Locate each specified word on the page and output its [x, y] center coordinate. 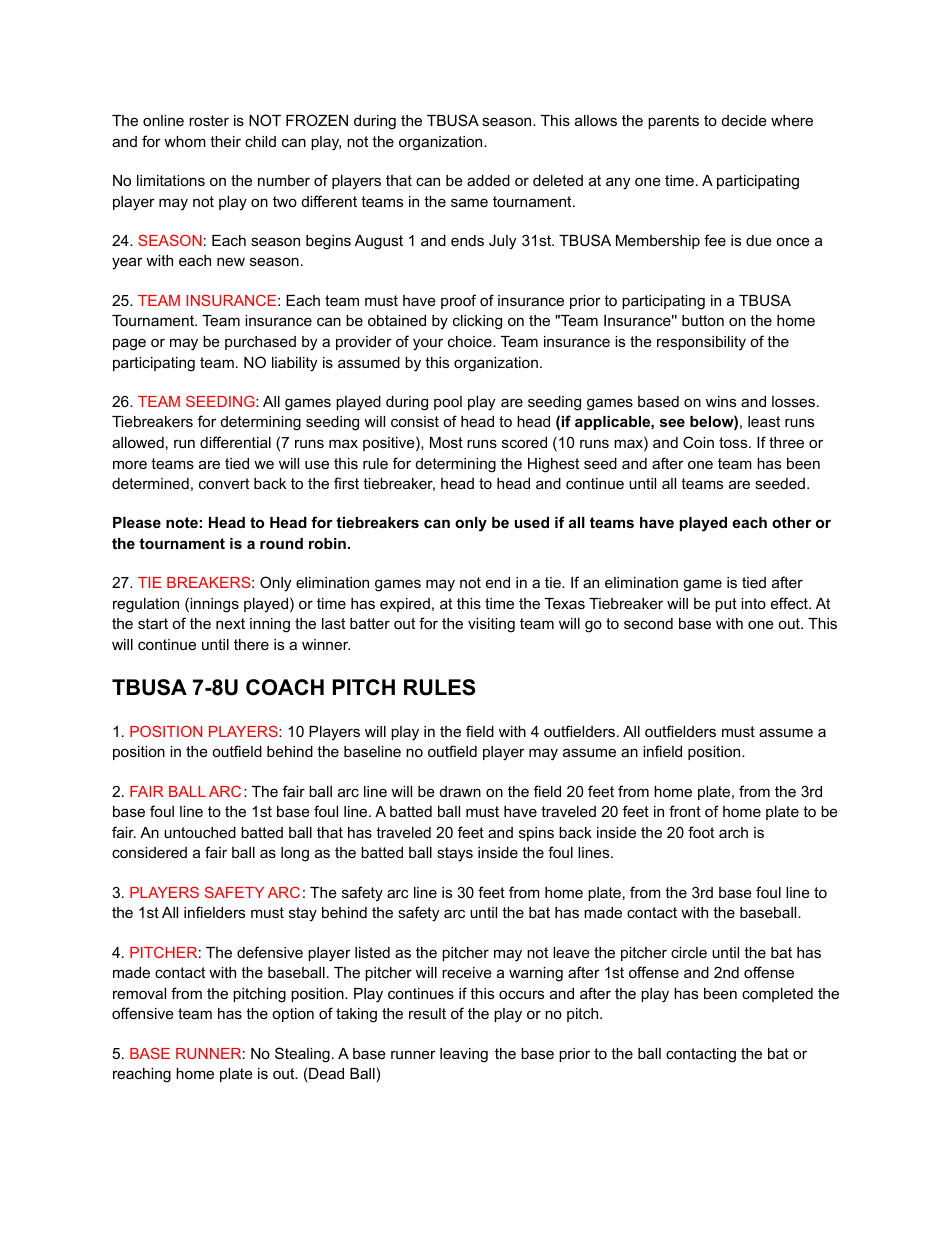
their [225, 141]
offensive [143, 1013]
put [726, 605]
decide [744, 120]
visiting [491, 625]
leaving [464, 1055]
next [230, 623]
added [488, 180]
